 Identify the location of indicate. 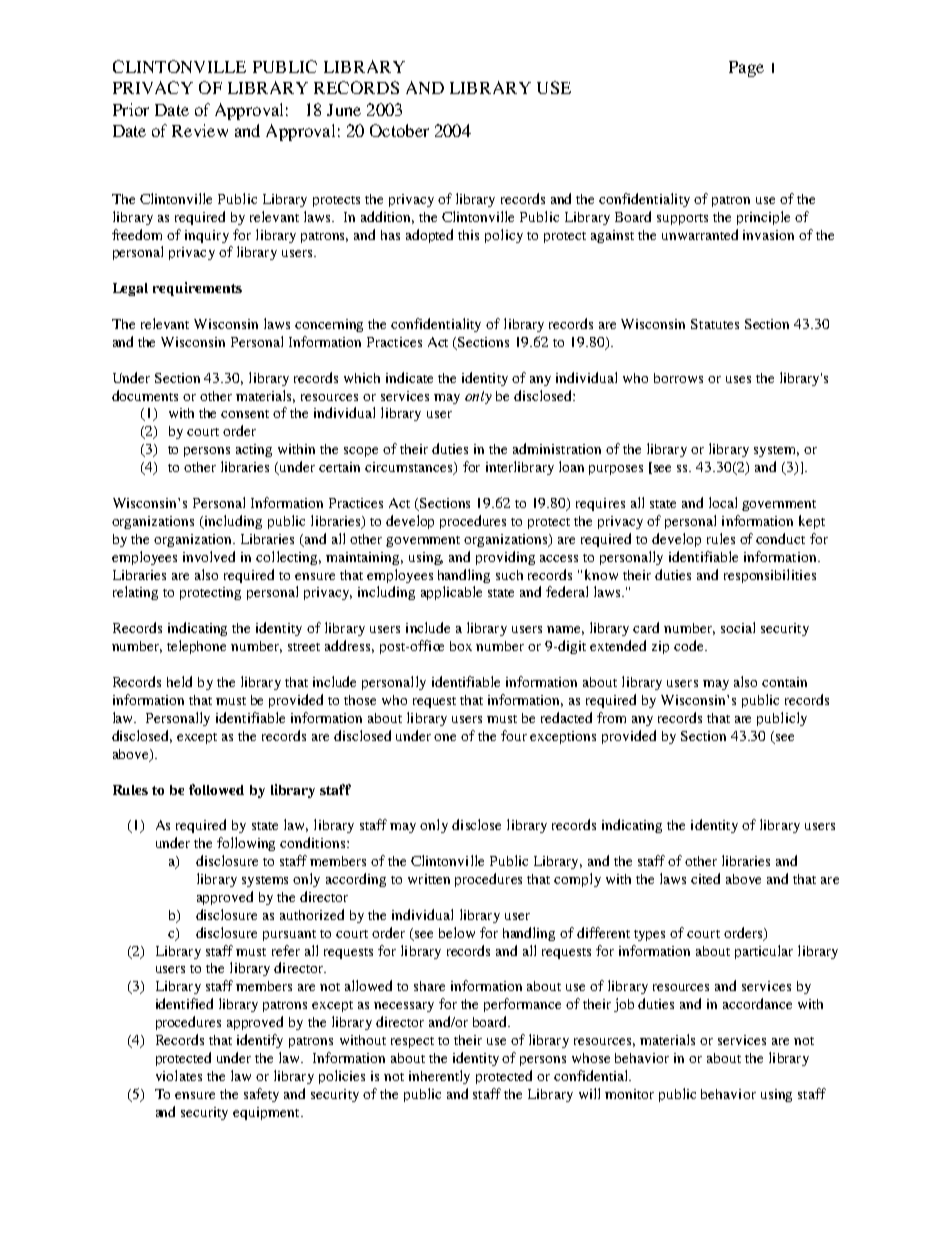
(409, 377).
